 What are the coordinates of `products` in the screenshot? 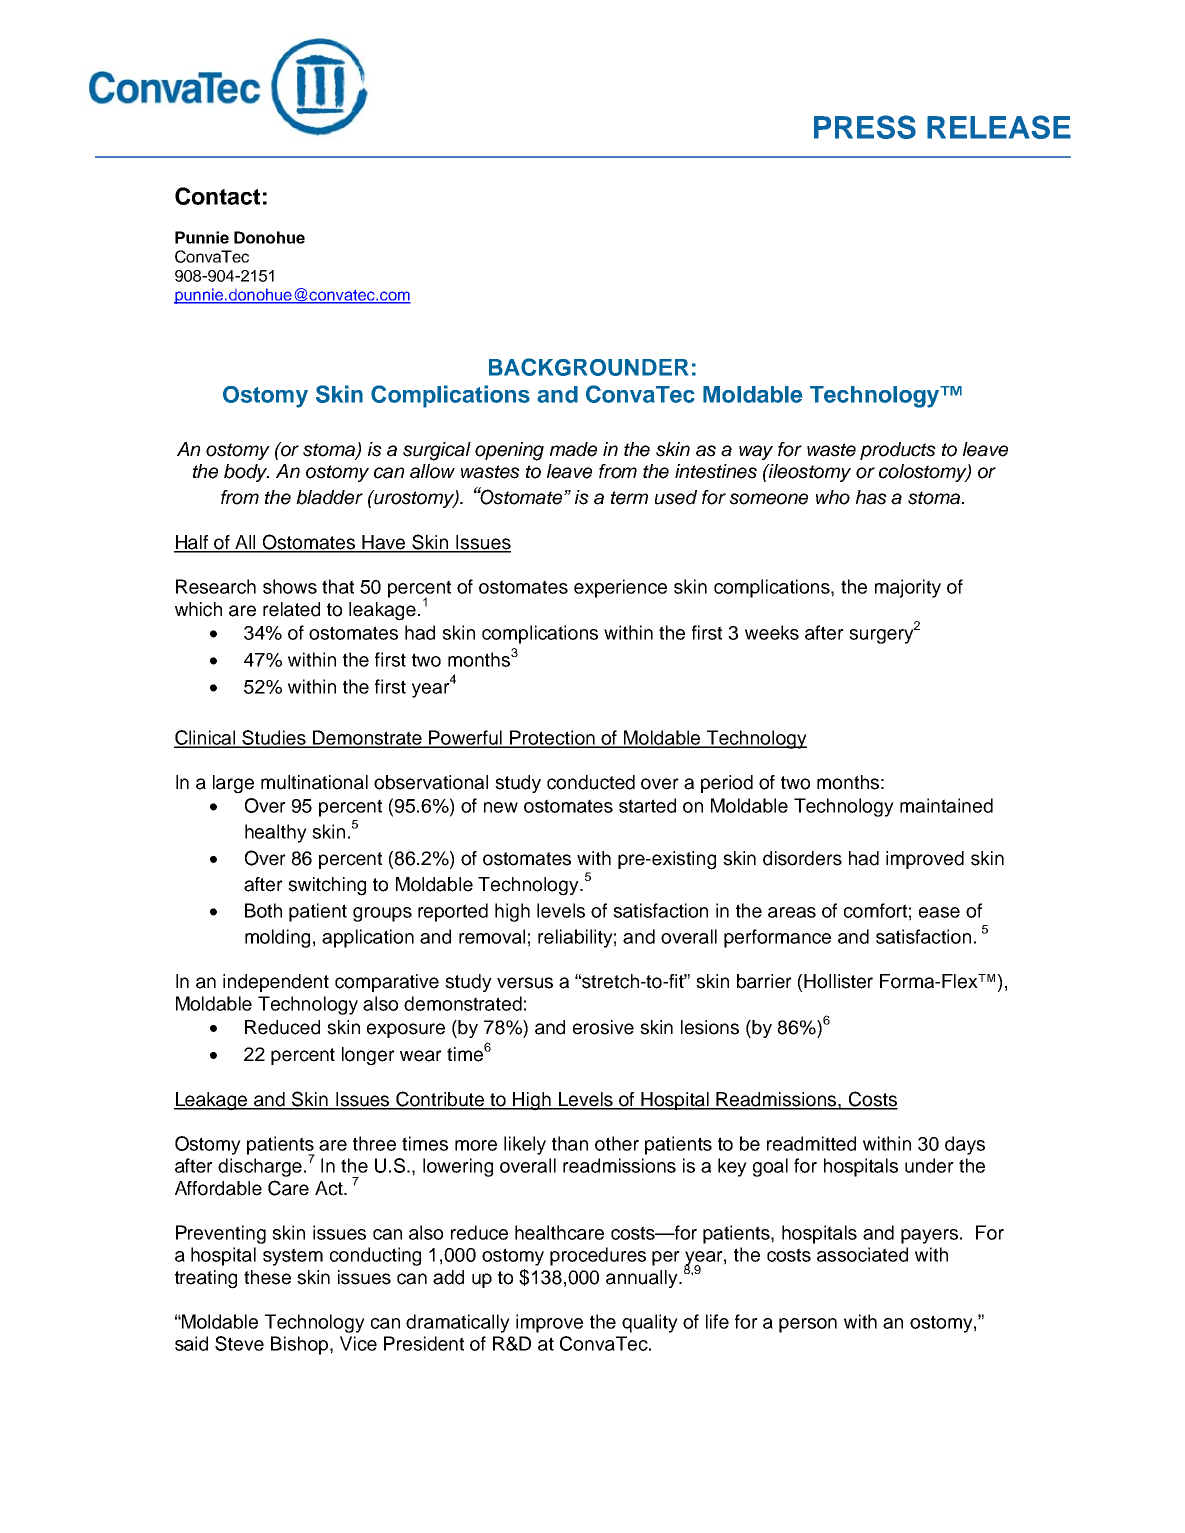 It's located at (898, 451).
